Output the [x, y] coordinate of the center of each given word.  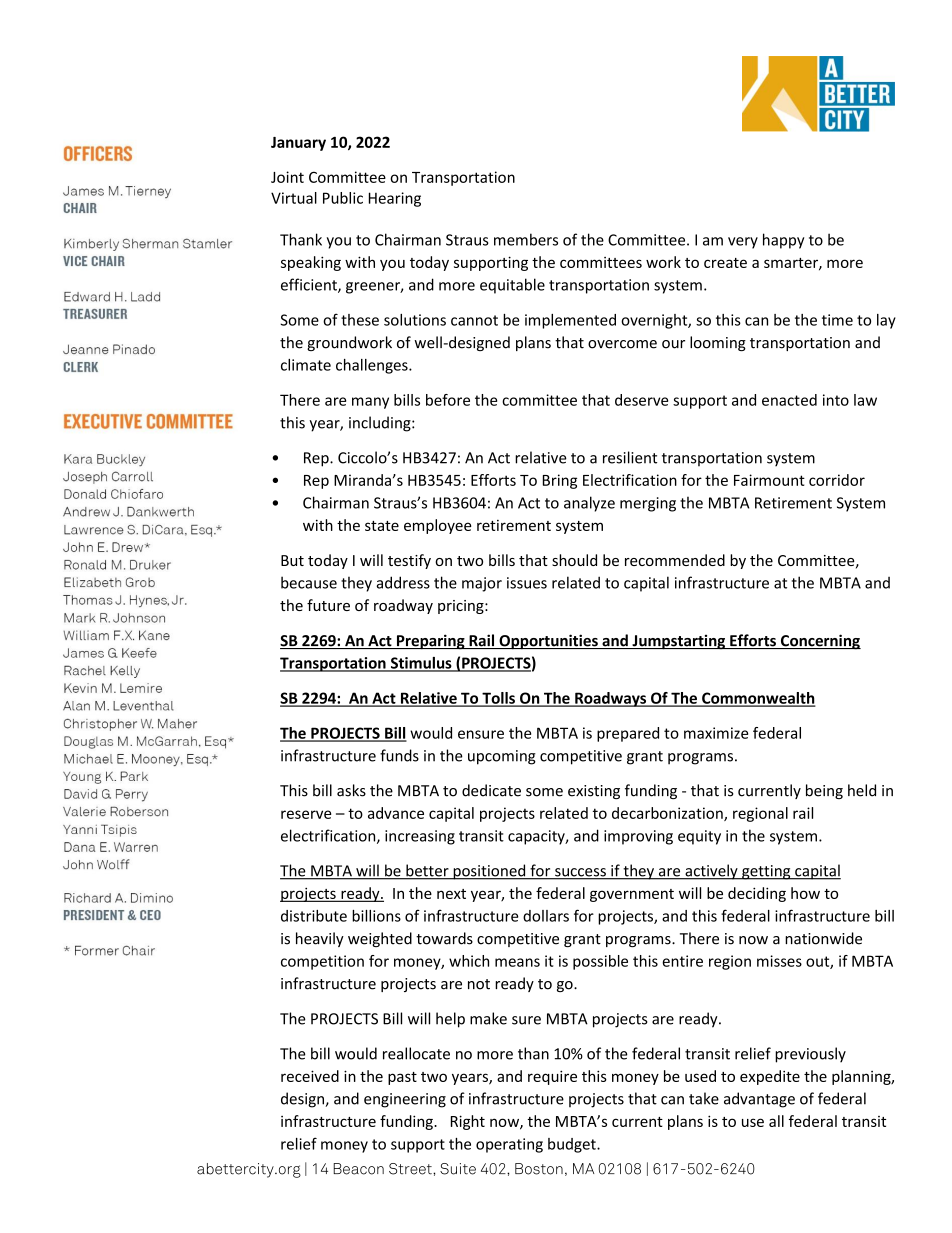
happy [783, 241]
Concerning [819, 642]
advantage [759, 1100]
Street [411, 1169]
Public [343, 198]
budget [573, 1145]
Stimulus [421, 664]
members [526, 239]
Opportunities [548, 642]
